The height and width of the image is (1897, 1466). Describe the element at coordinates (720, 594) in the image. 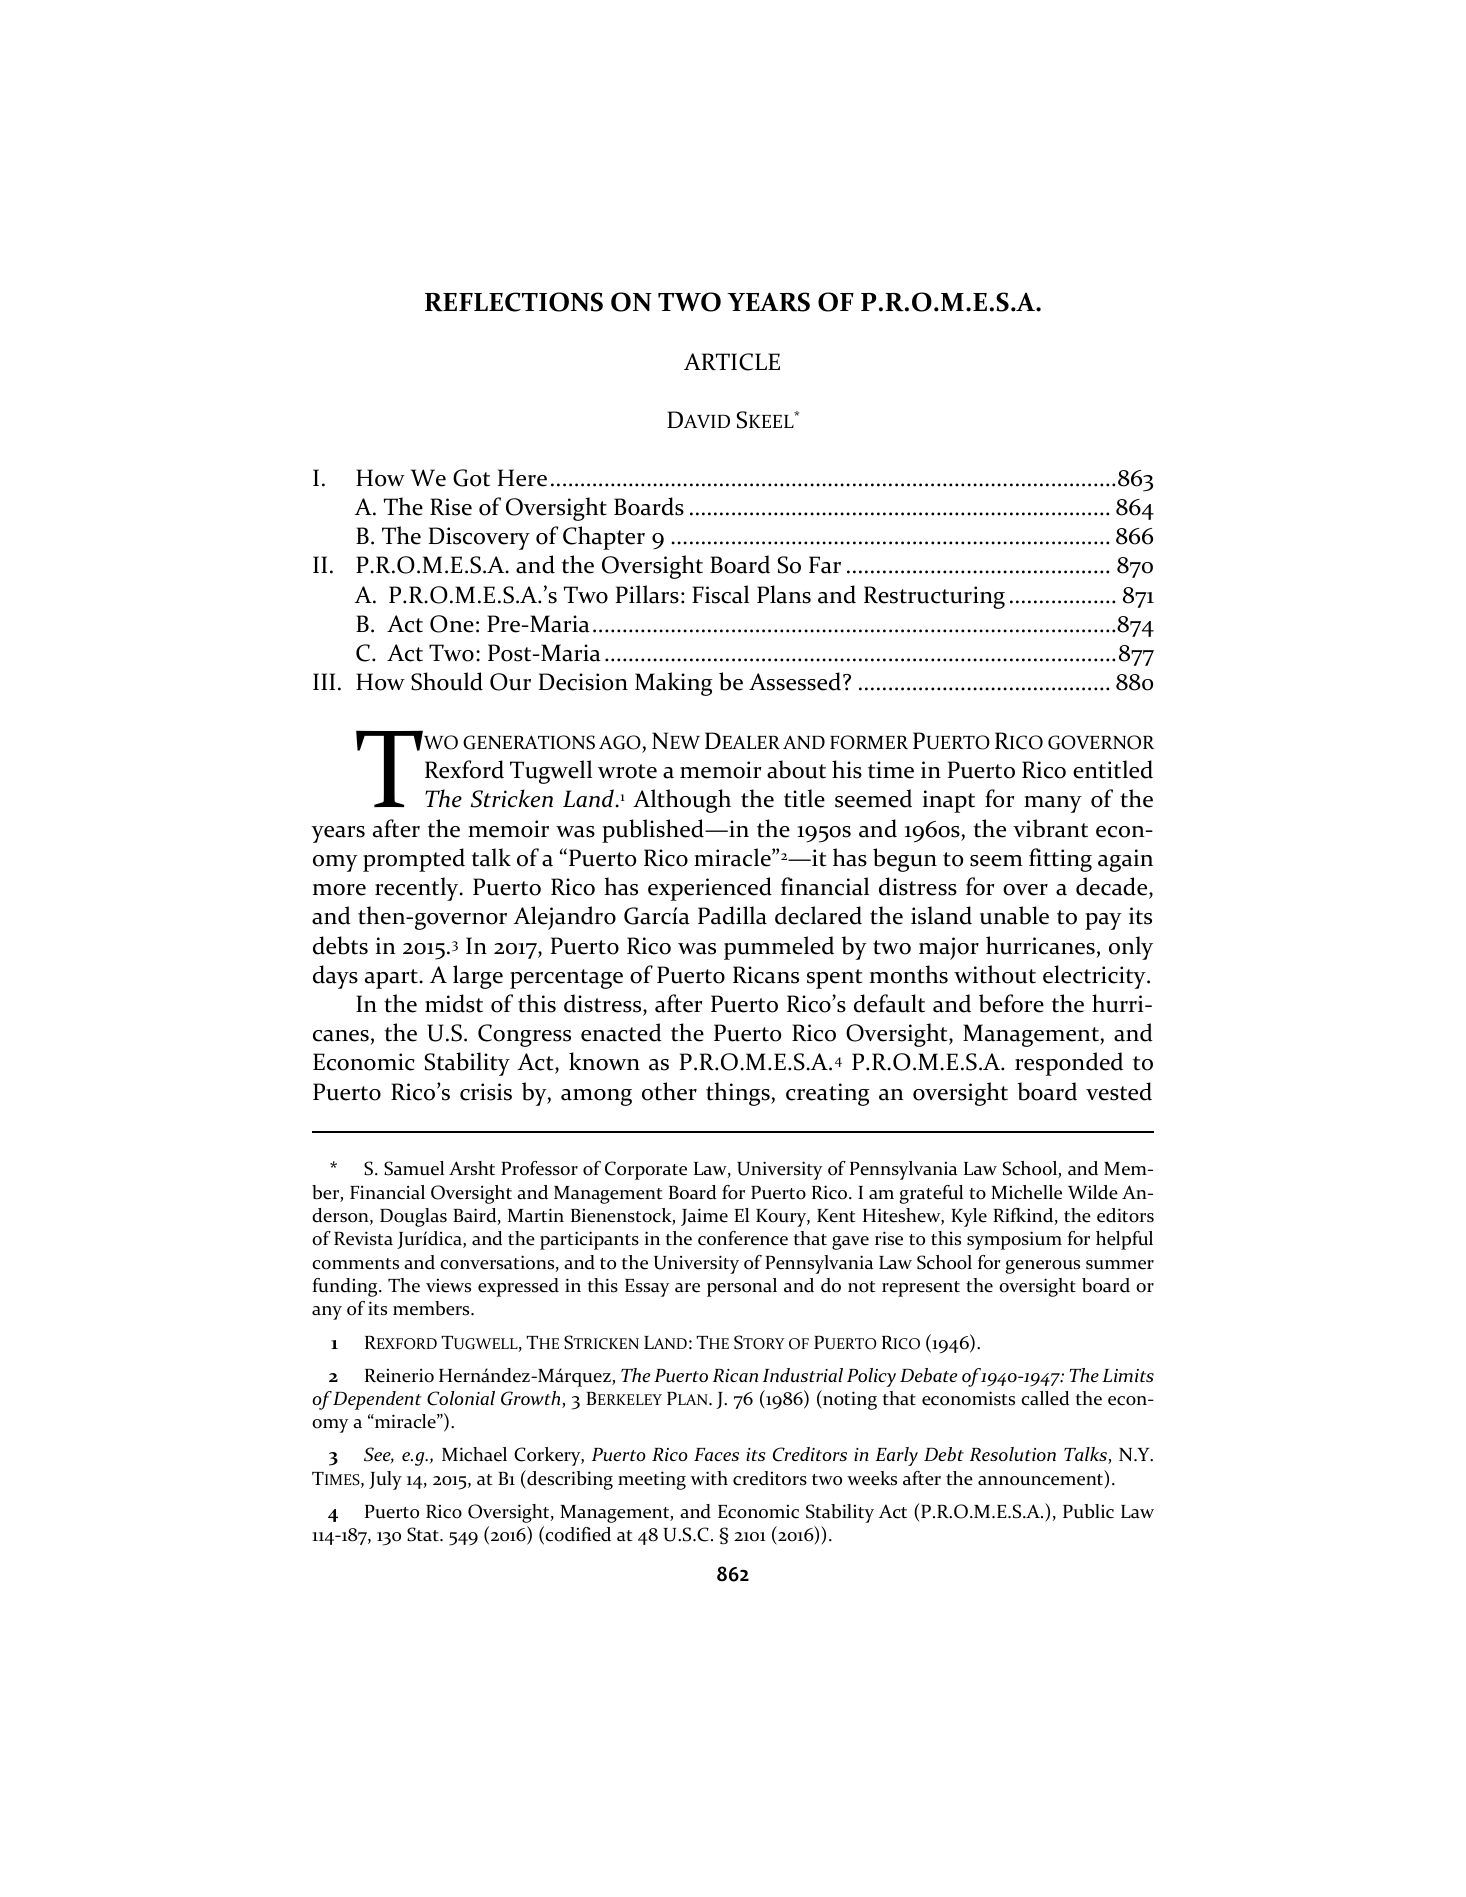

I see `Fiscal` at that location.
